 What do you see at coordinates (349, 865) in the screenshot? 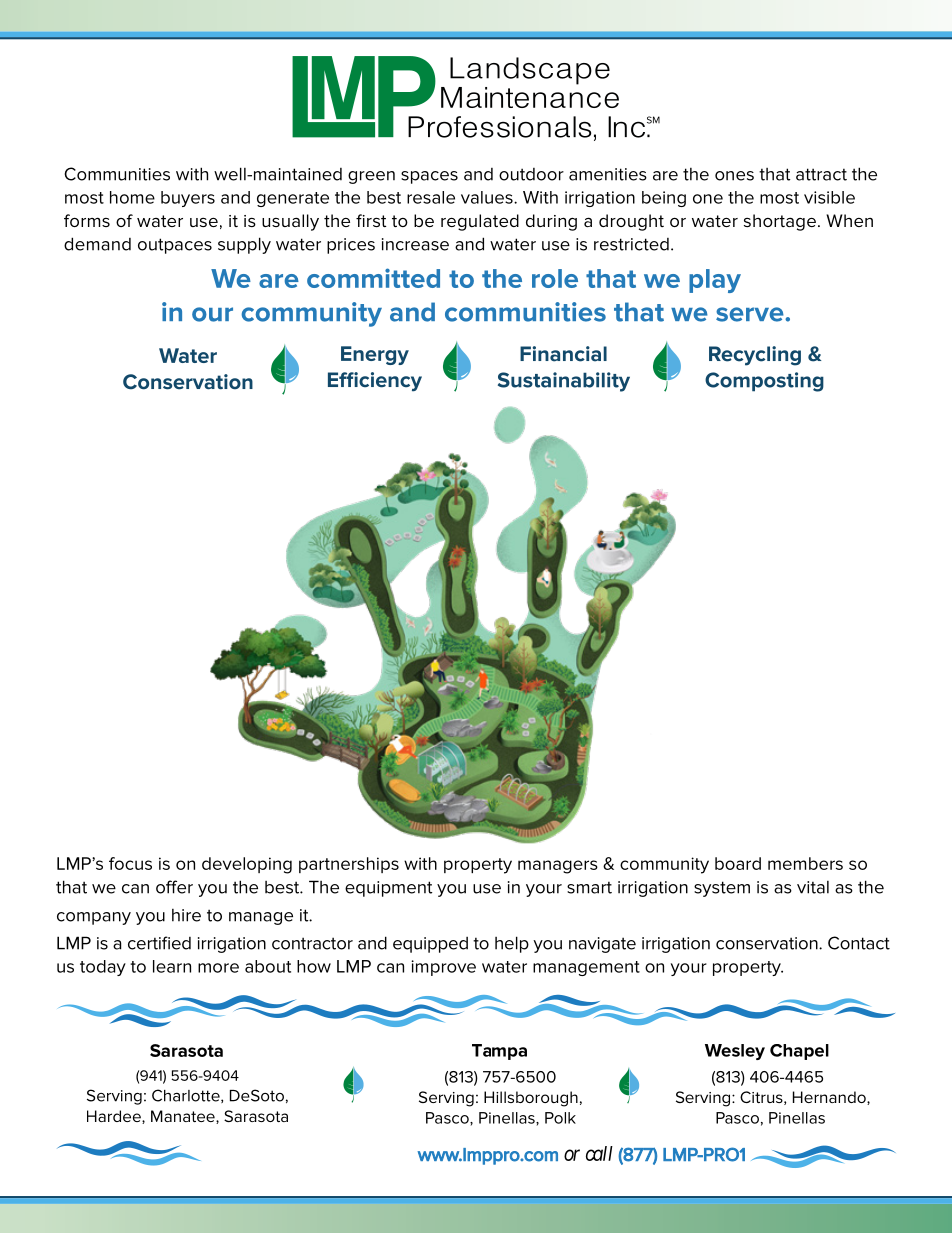
I see `partnerships` at bounding box center [349, 865].
